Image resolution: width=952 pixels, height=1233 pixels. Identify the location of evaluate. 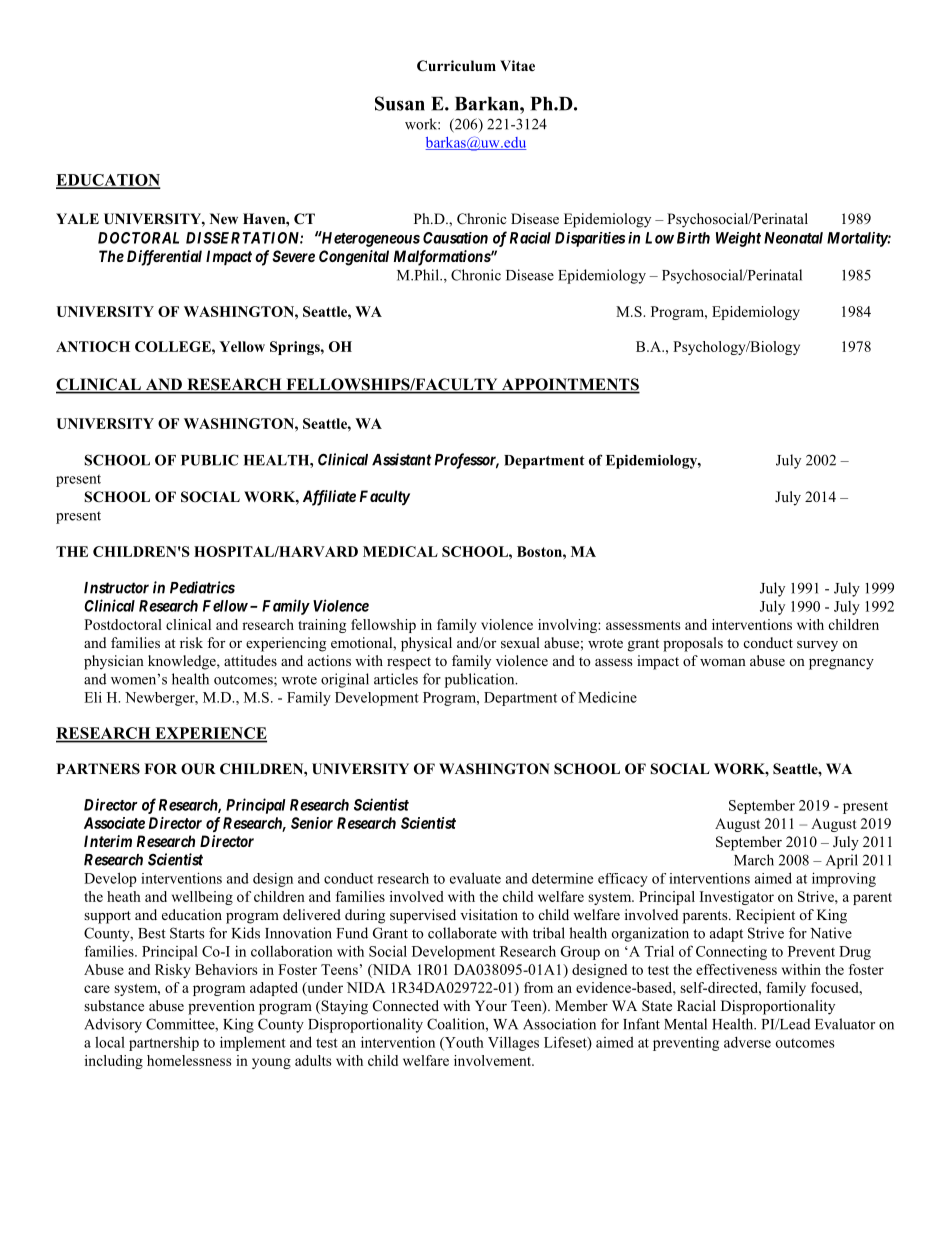
(475, 878).
